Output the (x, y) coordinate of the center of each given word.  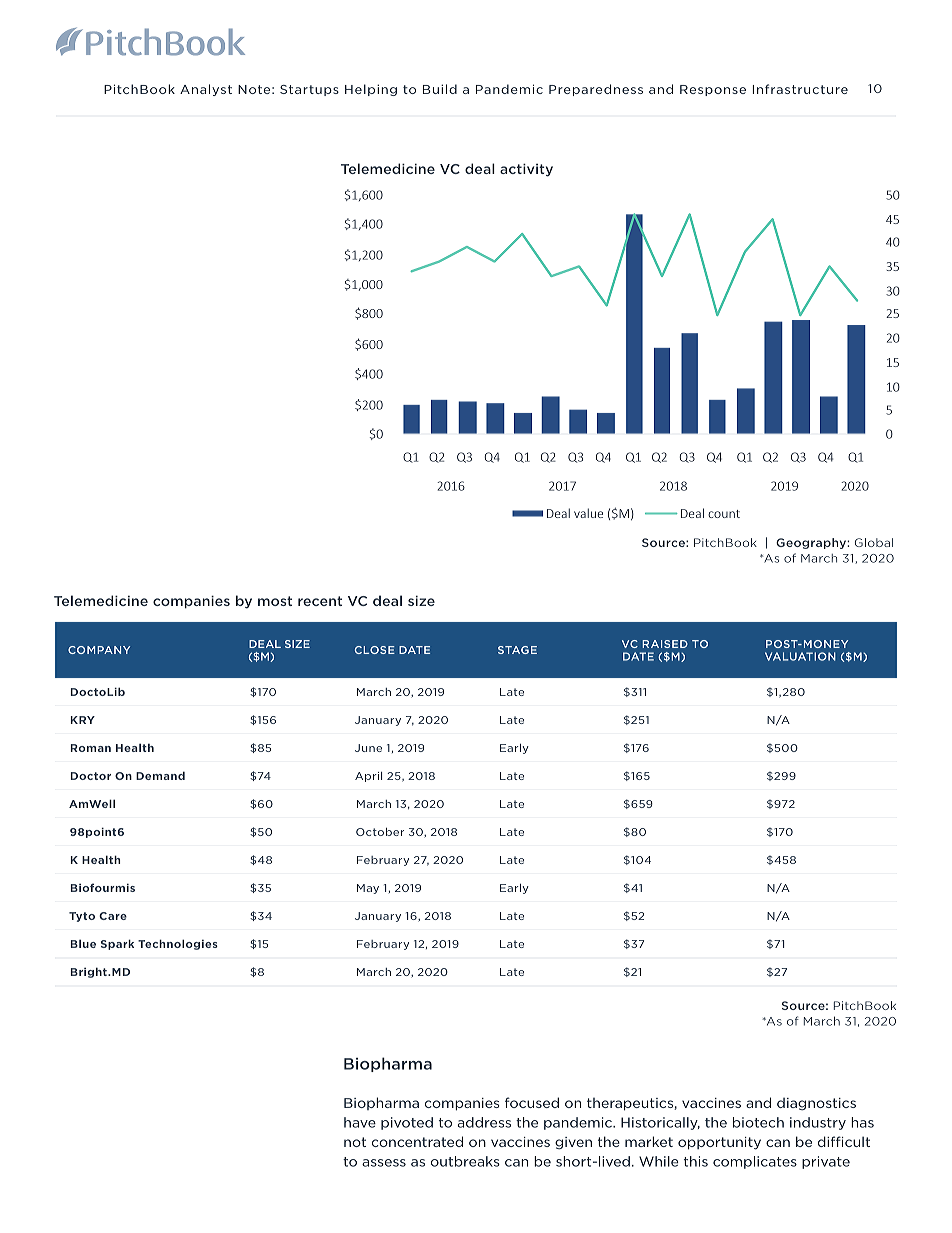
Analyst (206, 90)
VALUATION (800, 656)
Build (440, 89)
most (275, 601)
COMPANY (99, 650)
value (588, 513)
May (368, 889)
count (724, 514)
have (360, 1122)
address (484, 1122)
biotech (758, 1122)
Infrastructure (800, 89)
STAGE (517, 650)
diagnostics (816, 1104)
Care (113, 916)
